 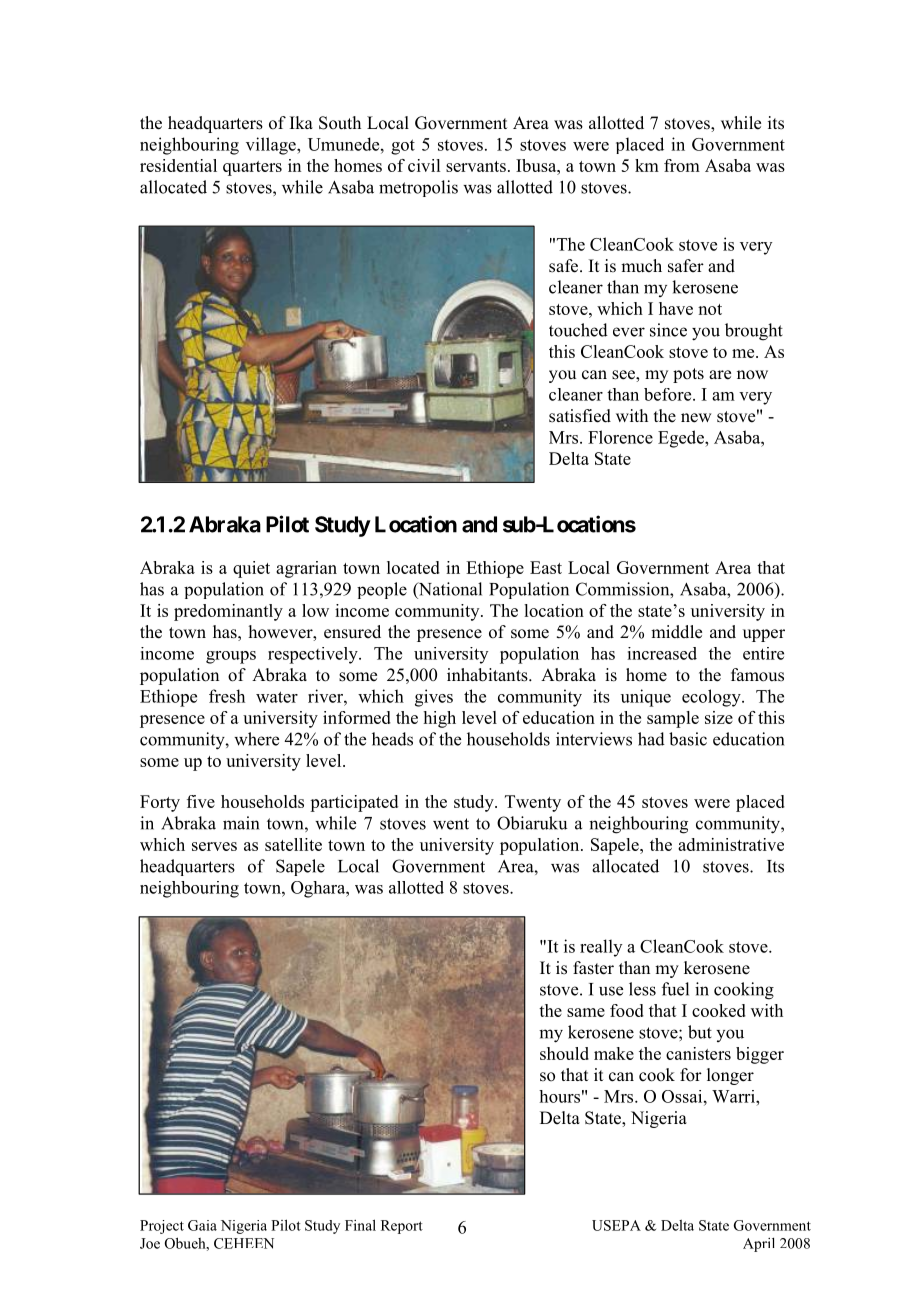 I want to click on East, so click(x=546, y=567).
